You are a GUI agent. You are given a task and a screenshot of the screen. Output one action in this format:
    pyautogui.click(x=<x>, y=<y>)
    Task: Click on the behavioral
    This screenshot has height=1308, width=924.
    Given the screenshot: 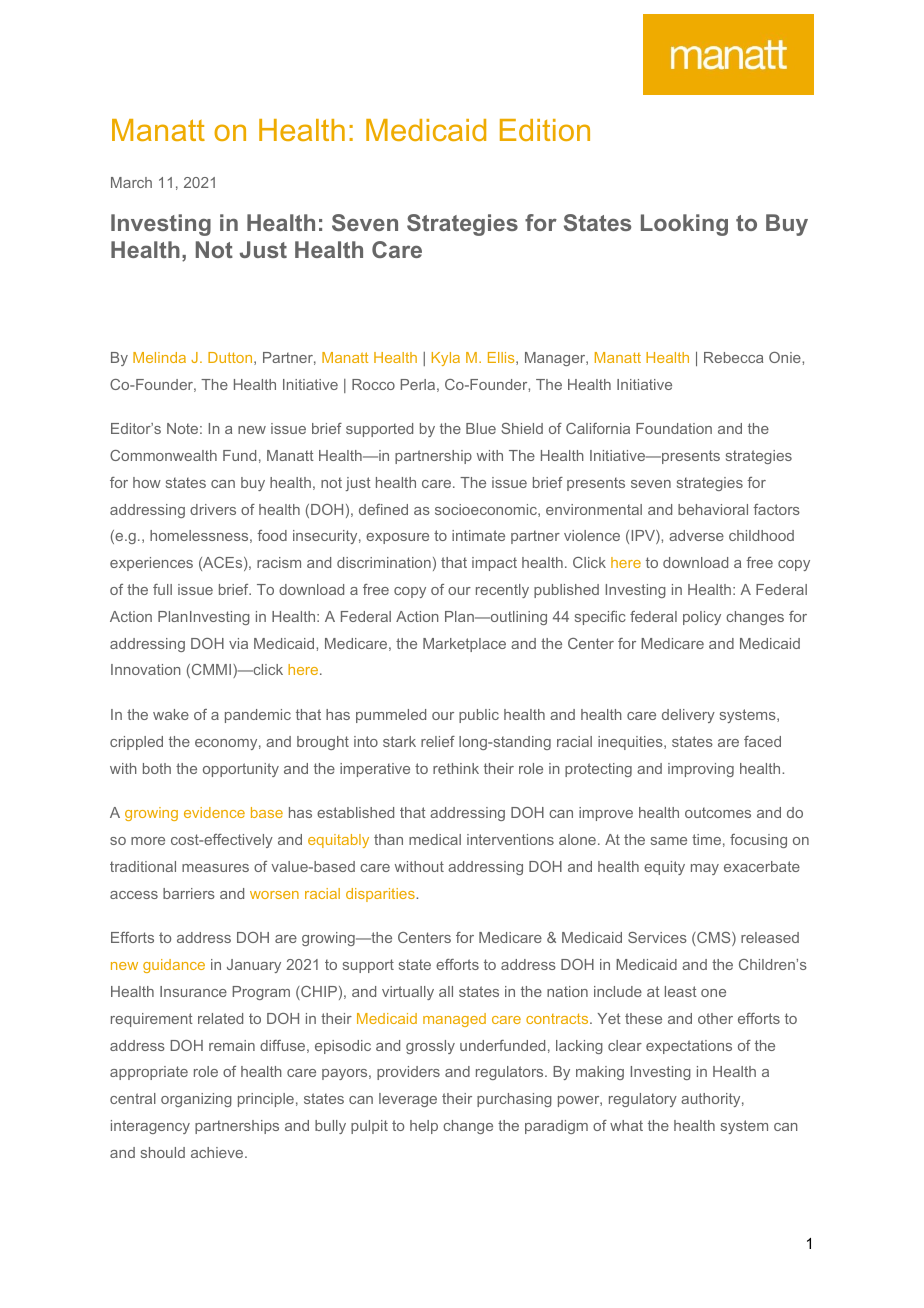 What is the action you would take?
    pyautogui.click(x=713, y=509)
